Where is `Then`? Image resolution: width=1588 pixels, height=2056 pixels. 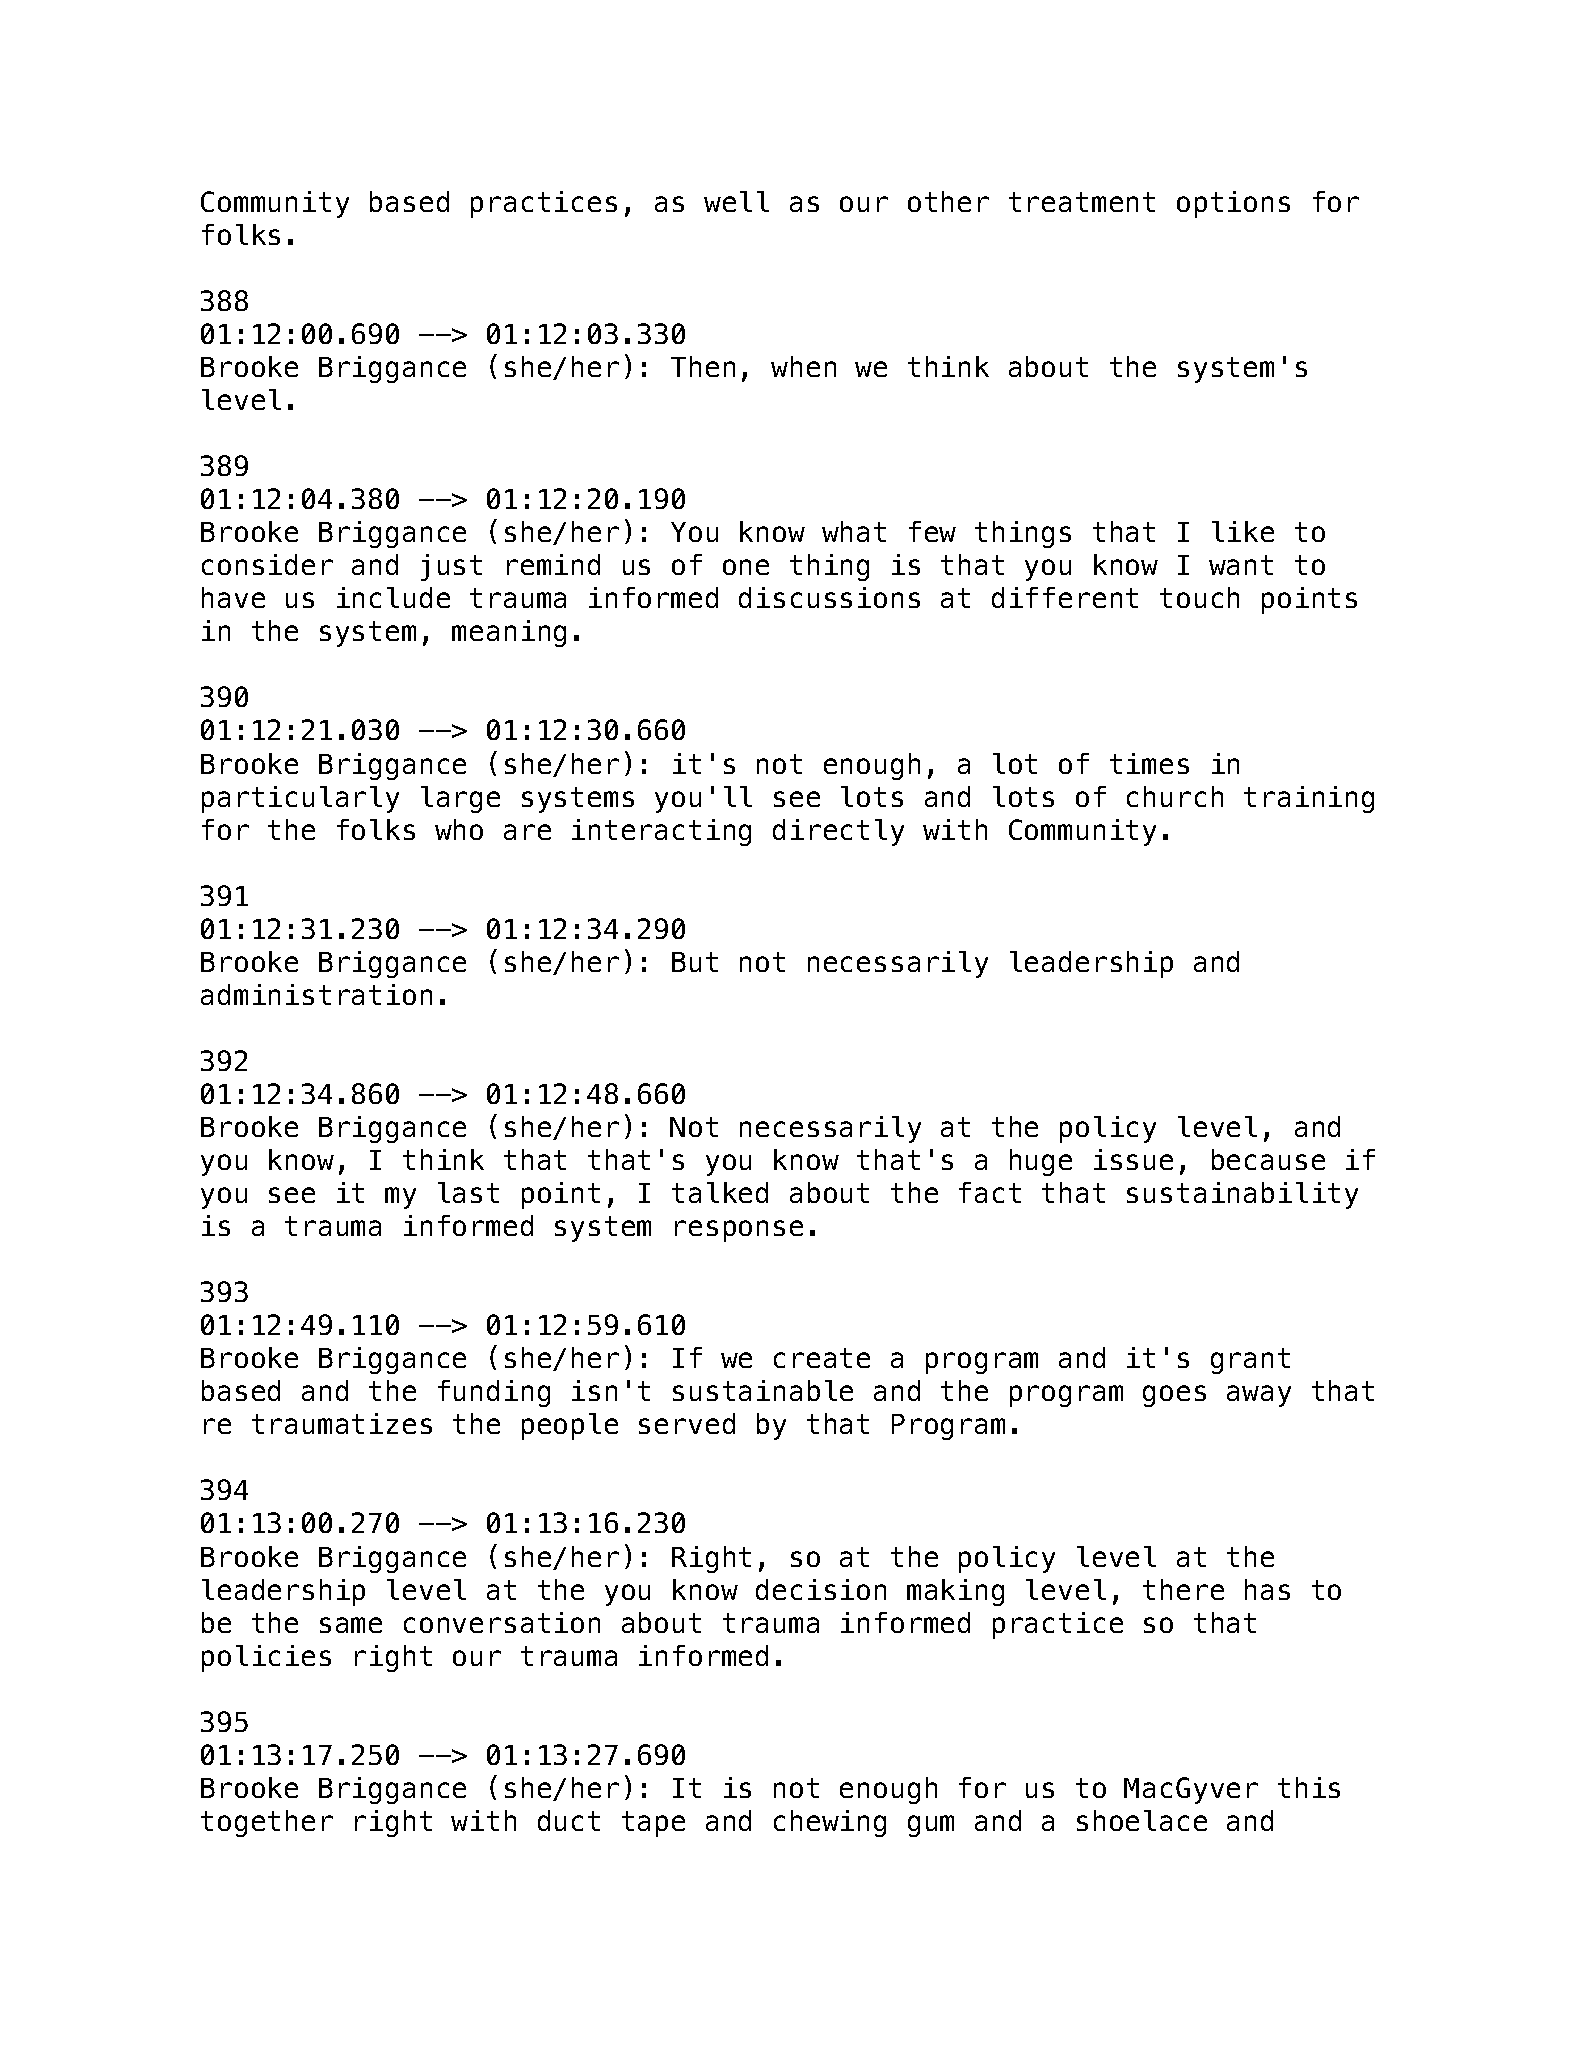 Then is located at coordinates (703, 366).
